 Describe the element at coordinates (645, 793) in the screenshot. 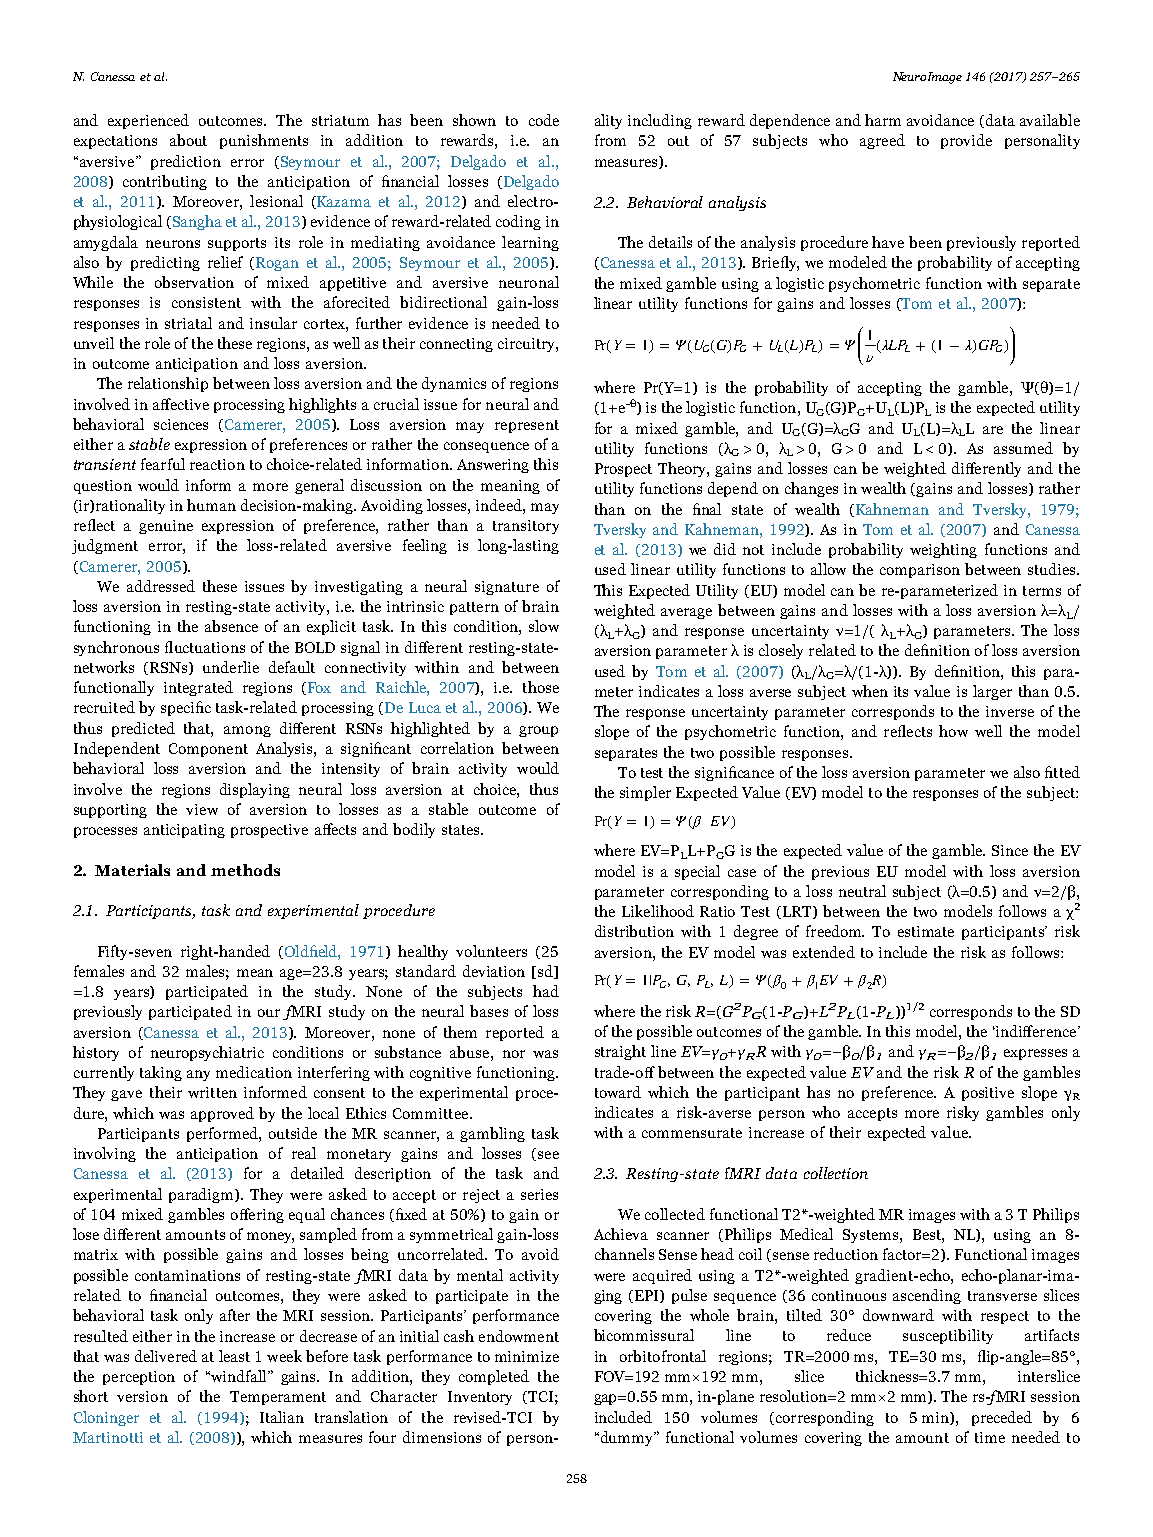

I see `simpler` at that location.
